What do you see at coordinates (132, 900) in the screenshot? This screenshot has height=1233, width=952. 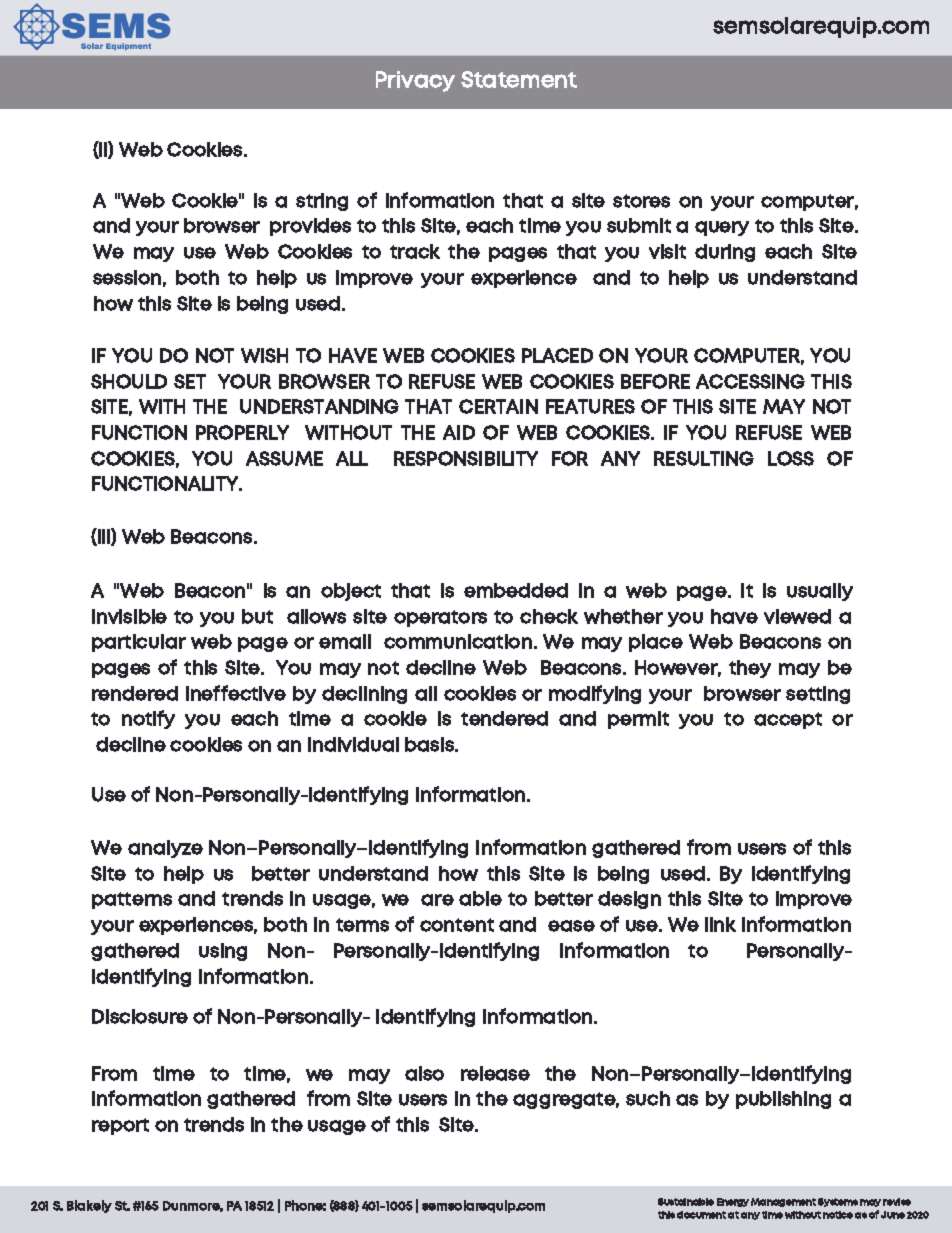 I see `patterns` at bounding box center [132, 900].
